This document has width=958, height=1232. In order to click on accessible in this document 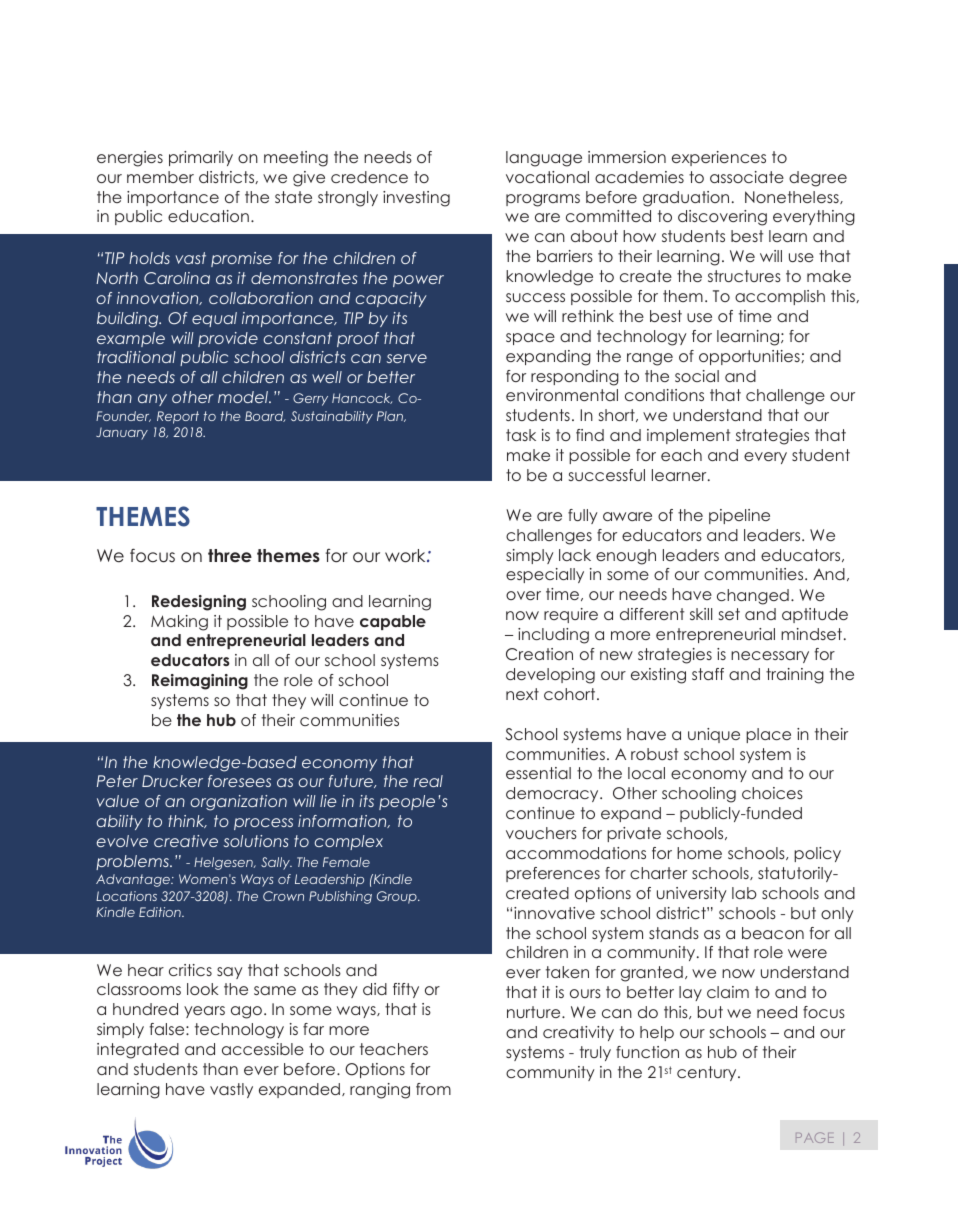, I will do `click(263, 1049)`.
